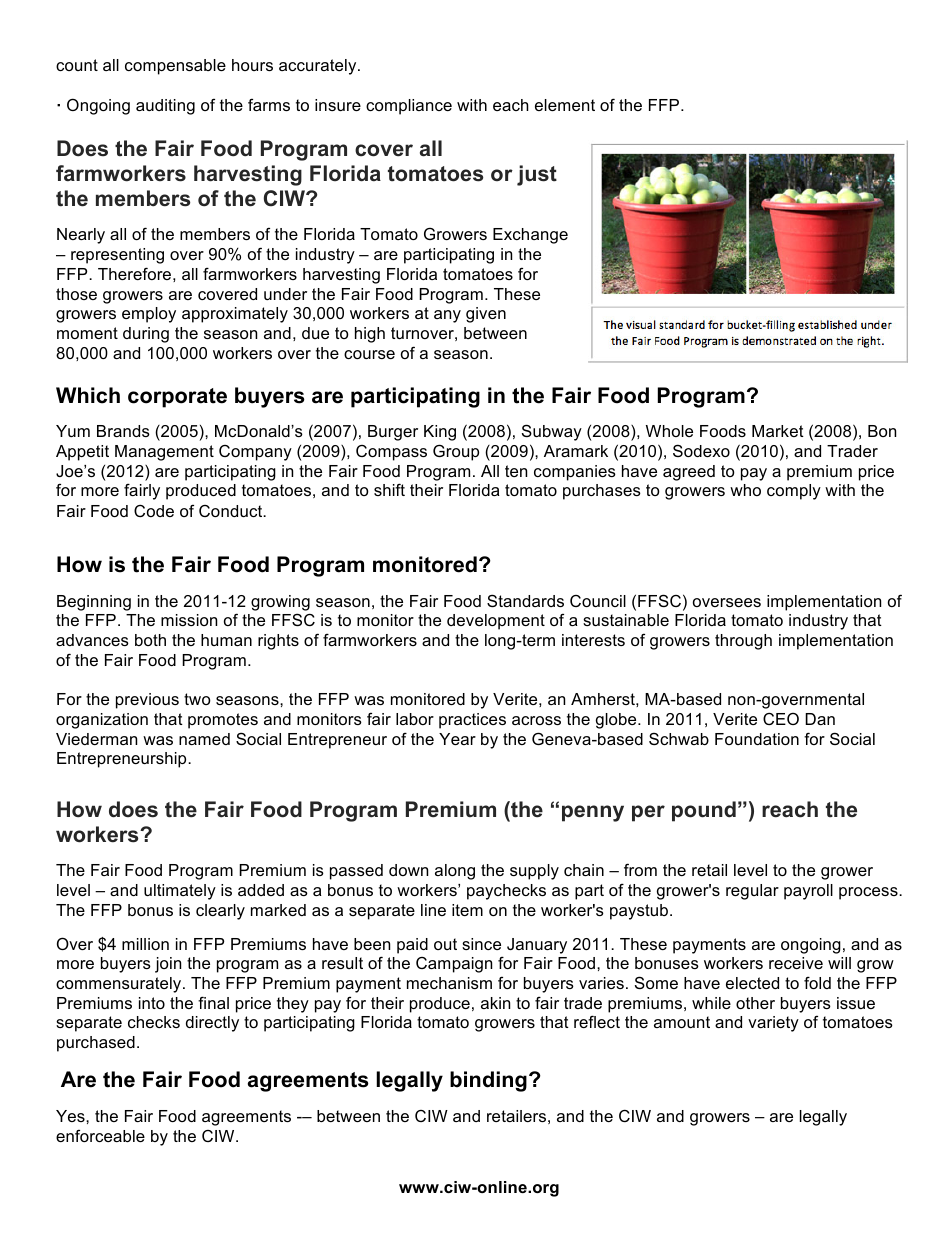 The width and height of the document is (952, 1233). What do you see at coordinates (743, 642) in the document?
I see `through` at bounding box center [743, 642].
